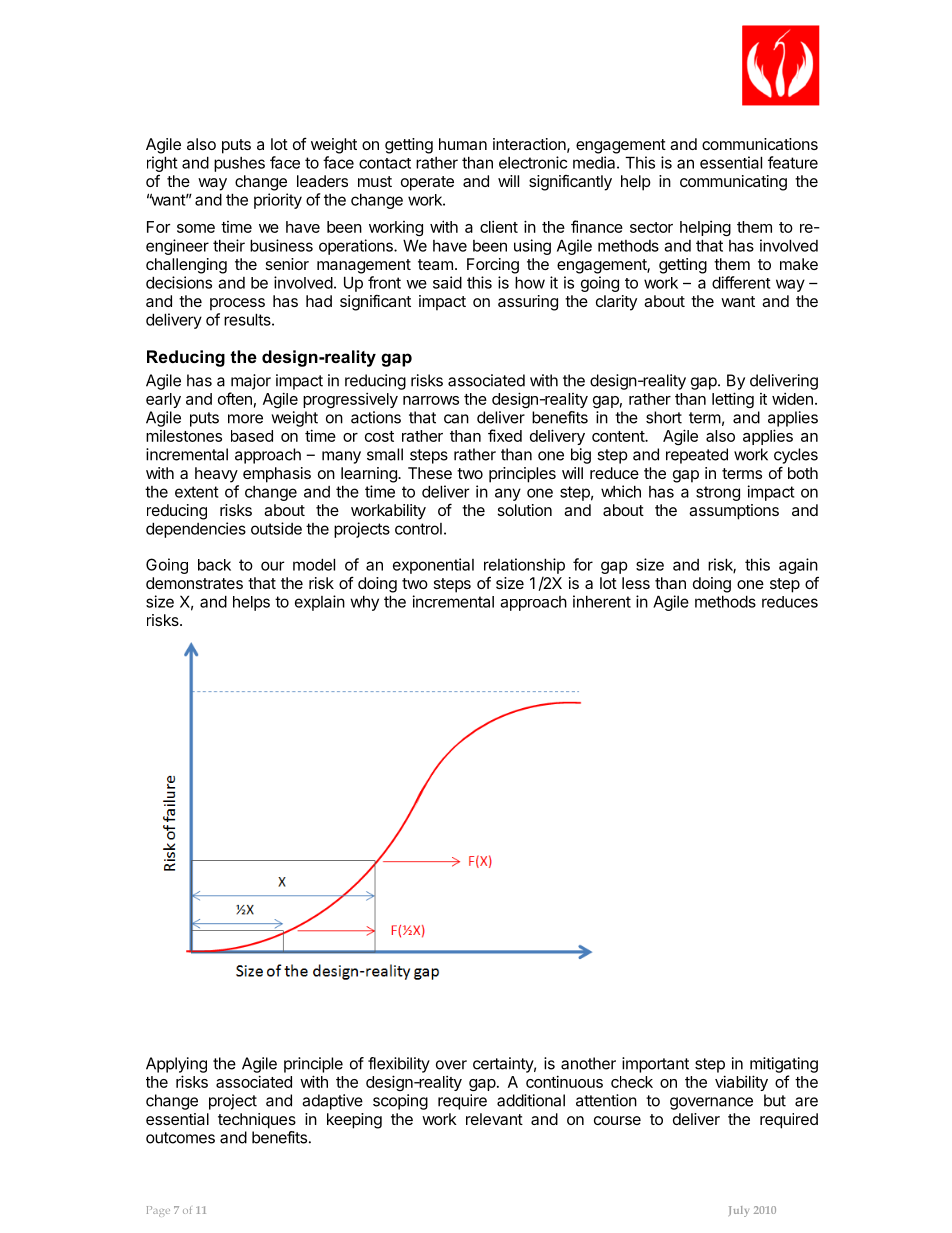 This document has width=952, height=1233. Describe the element at coordinates (399, 1065) in the document. I see `flexibility` at that location.
